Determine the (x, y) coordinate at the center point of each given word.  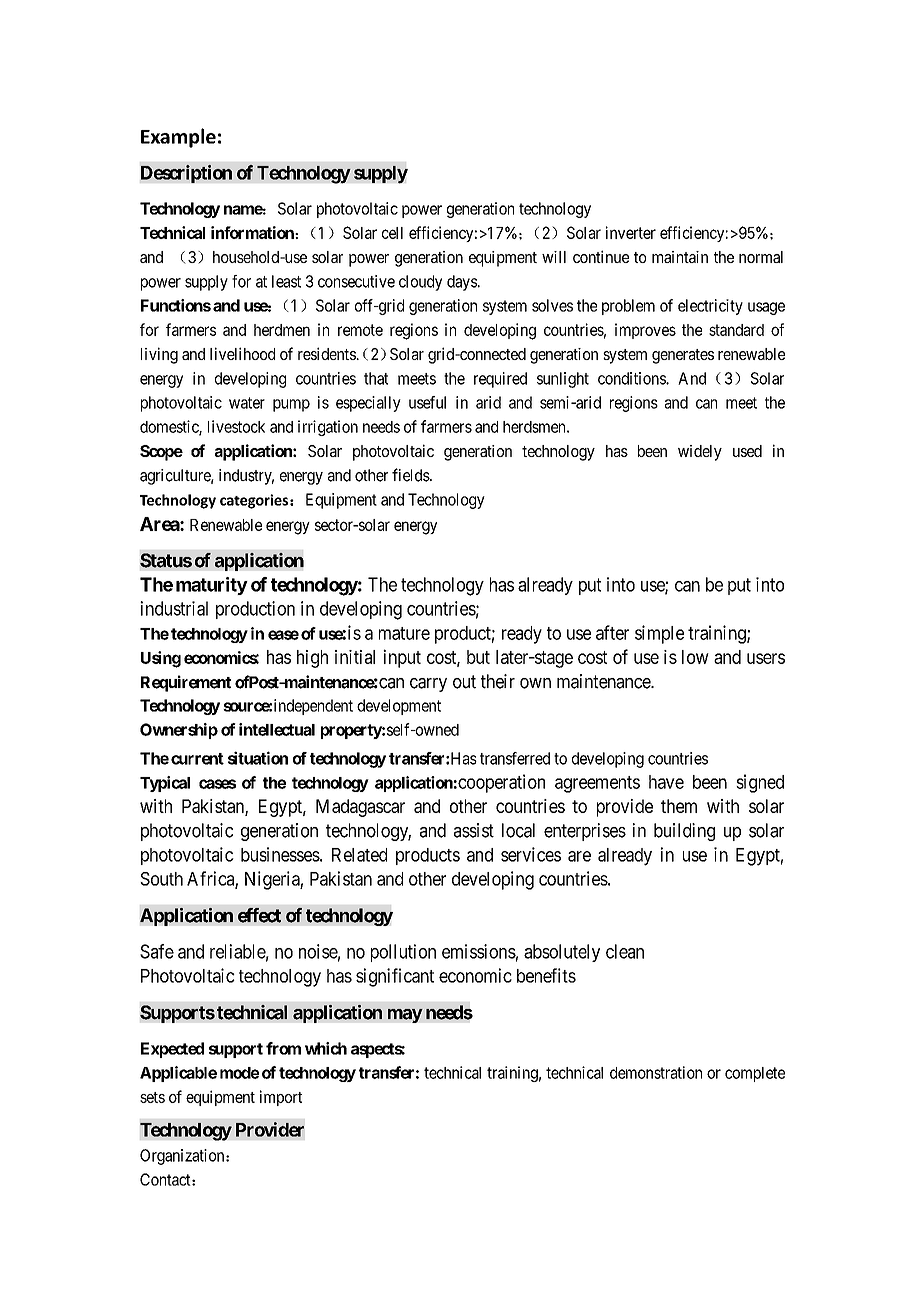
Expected (172, 1050)
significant (395, 977)
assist (474, 830)
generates (683, 356)
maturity (212, 586)
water (247, 403)
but (478, 657)
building (684, 832)
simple (659, 634)
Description (186, 173)
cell (392, 233)
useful (427, 402)
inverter (631, 232)
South (161, 879)
